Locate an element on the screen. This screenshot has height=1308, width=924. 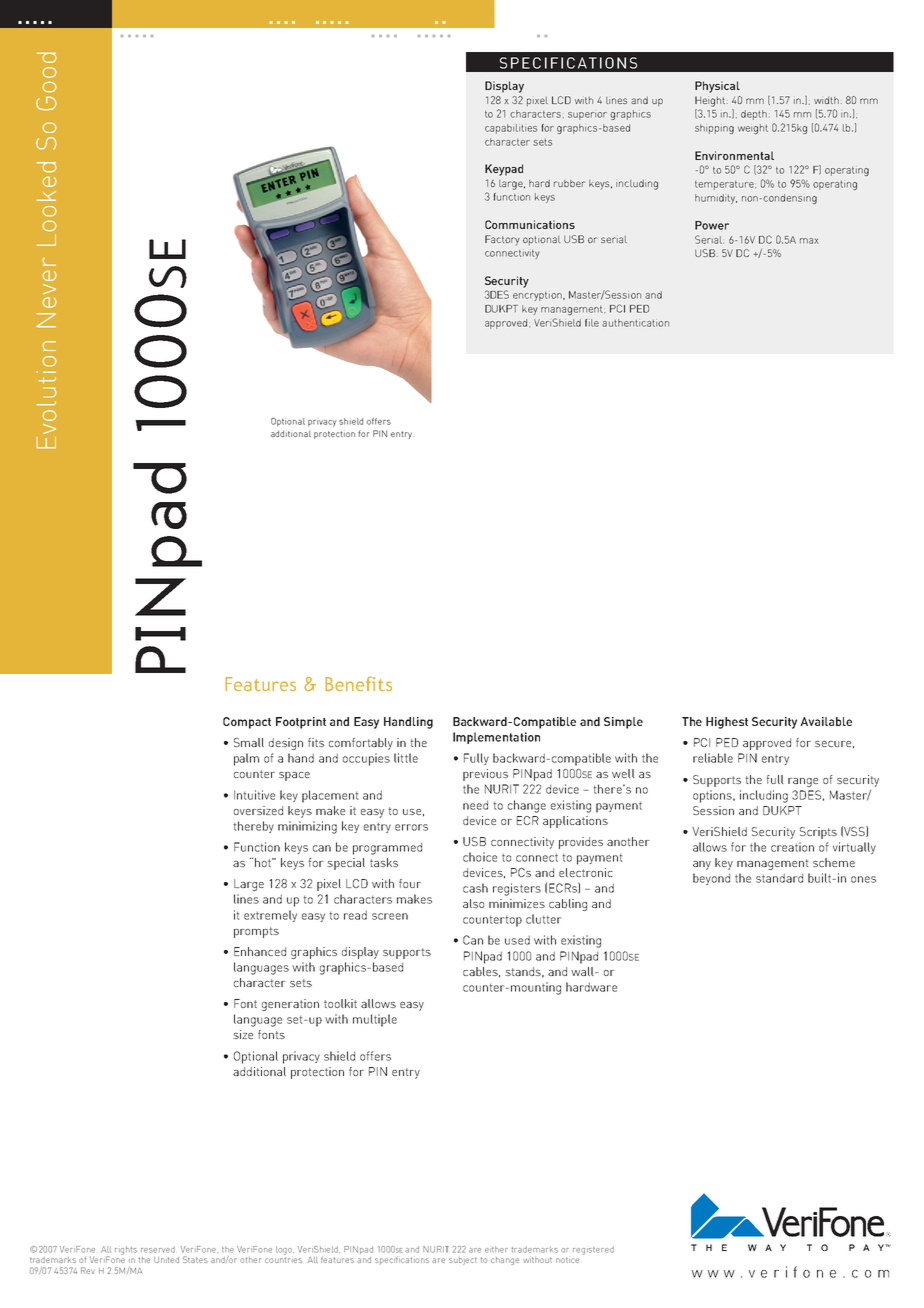
Highest is located at coordinates (727, 723).
